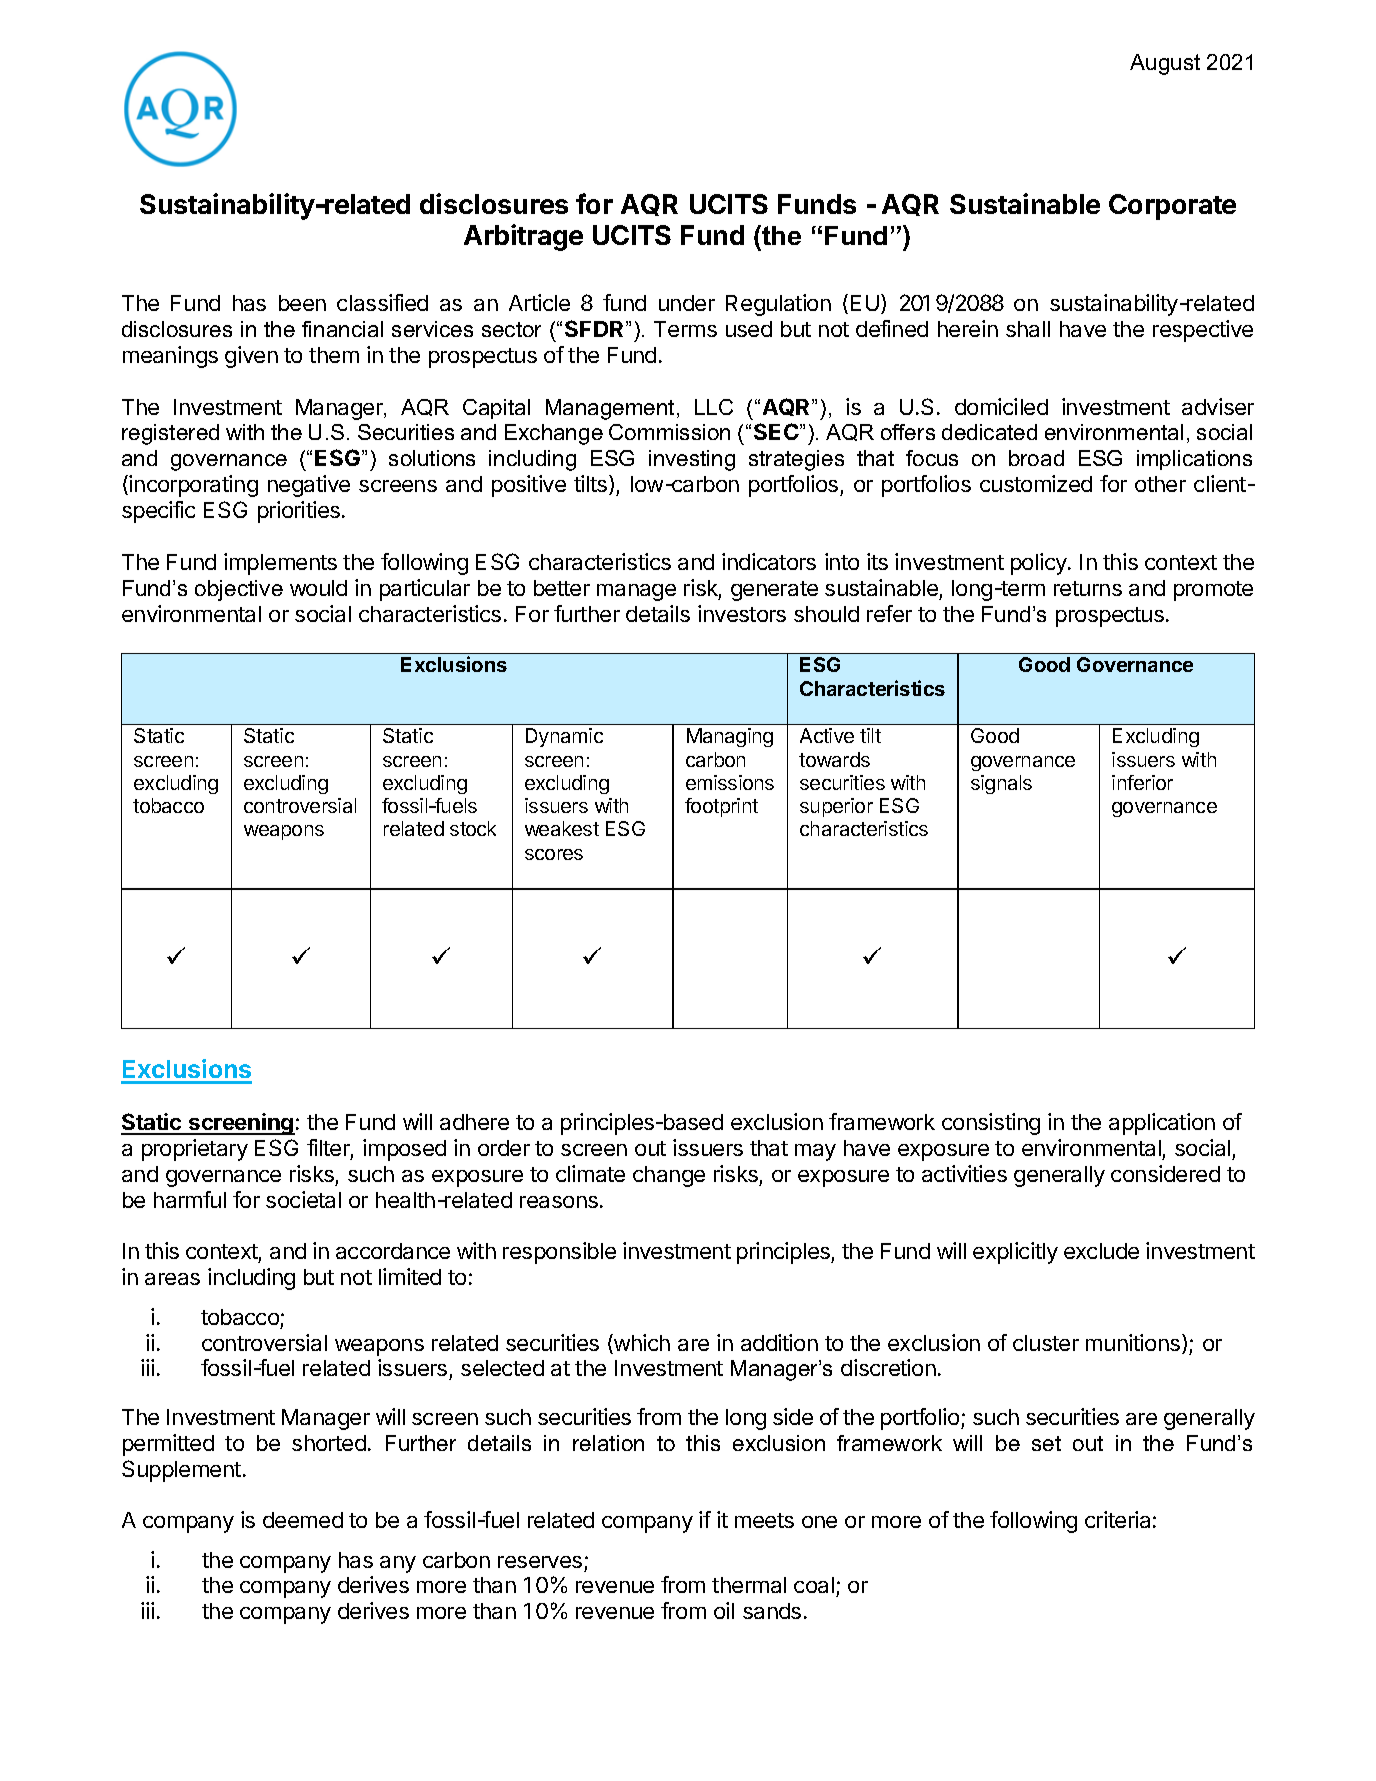  I want to click on would, so click(318, 588).
